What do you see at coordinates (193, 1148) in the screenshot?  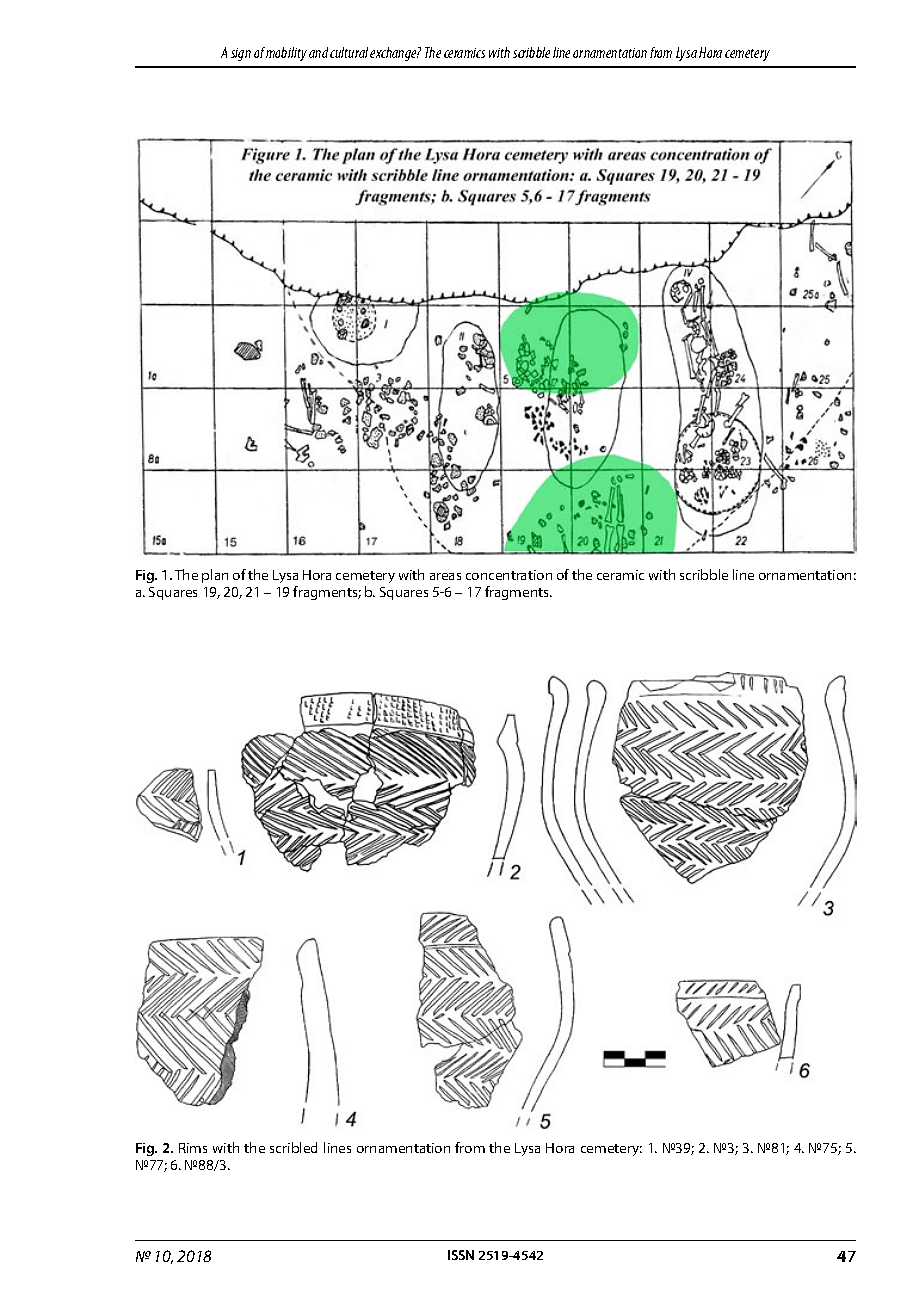 I see `Rims` at bounding box center [193, 1148].
